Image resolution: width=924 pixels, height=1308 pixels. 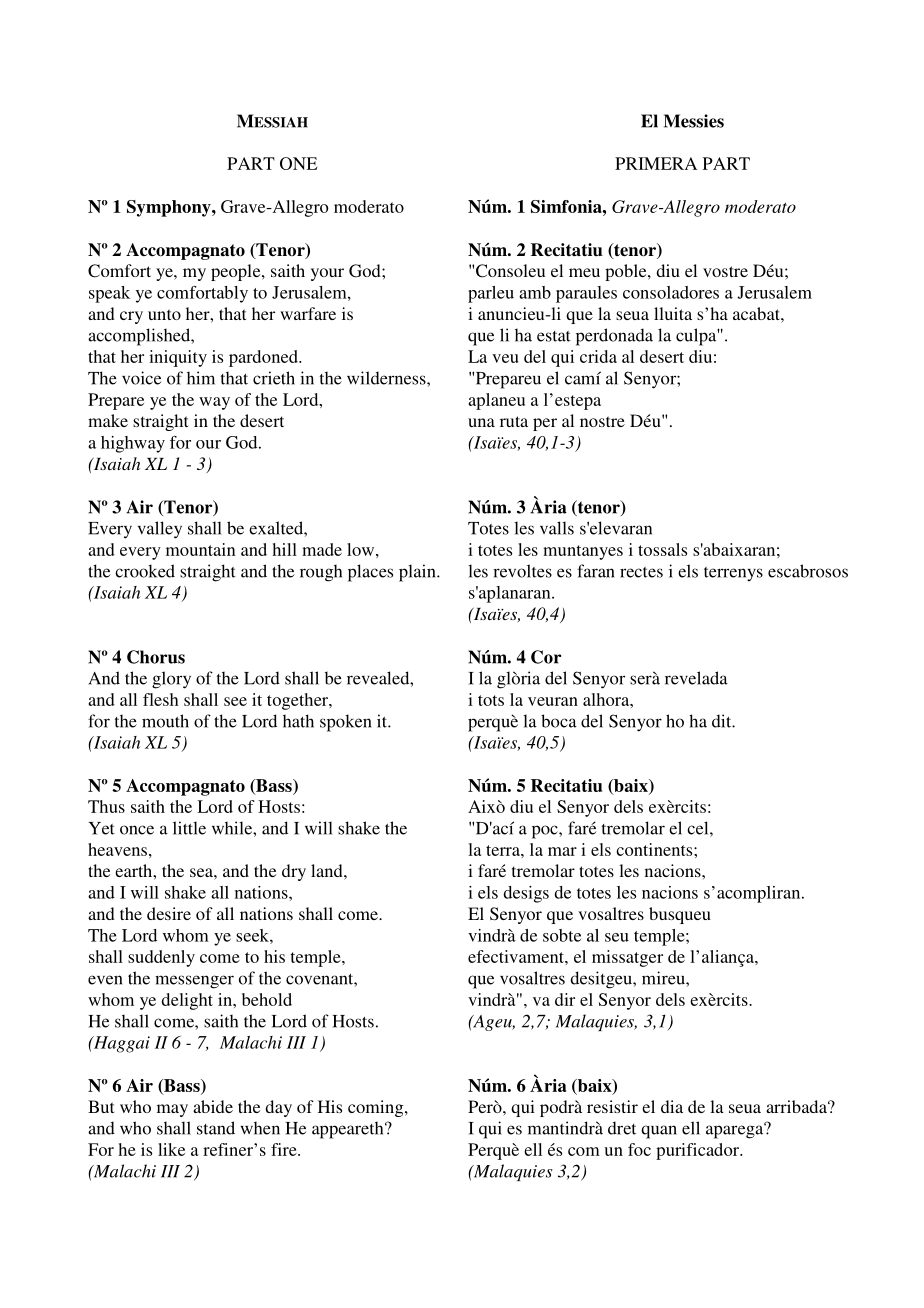 What do you see at coordinates (172, 1110) in the page?
I see `may` at bounding box center [172, 1110].
